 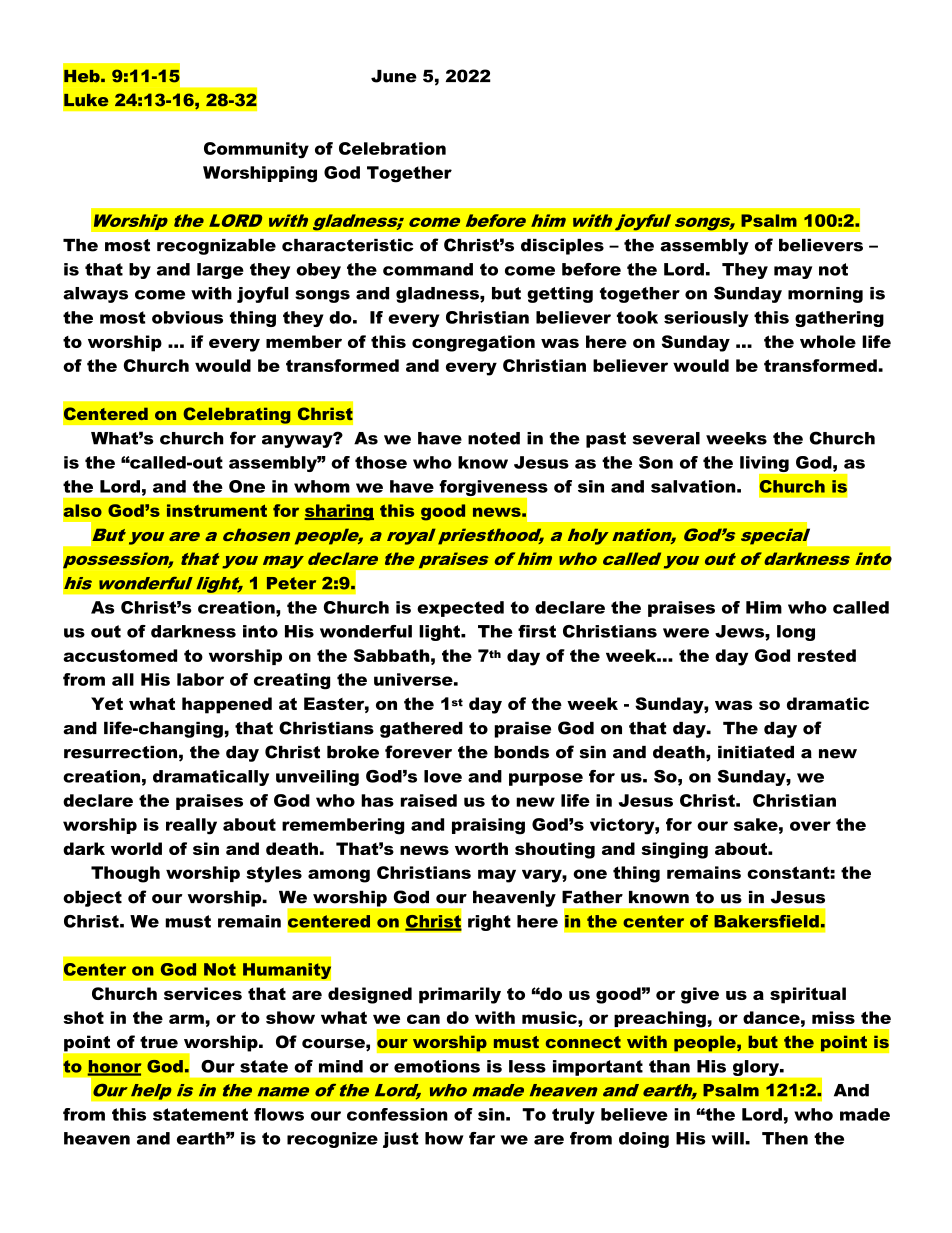 What do you see at coordinates (256, 150) in the screenshot?
I see `Community` at bounding box center [256, 150].
